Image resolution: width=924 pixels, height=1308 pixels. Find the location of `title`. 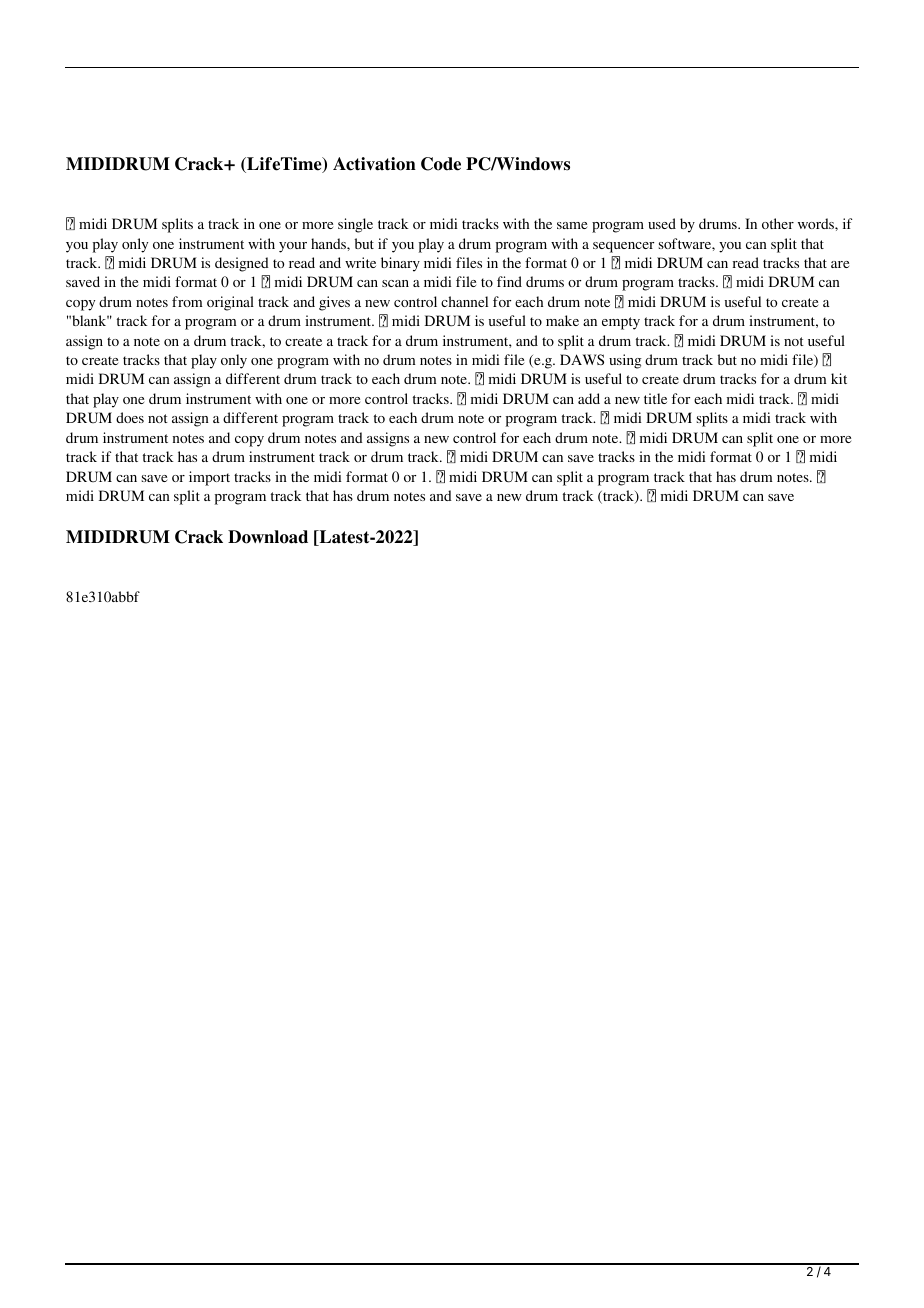

title is located at coordinates (655, 398).
